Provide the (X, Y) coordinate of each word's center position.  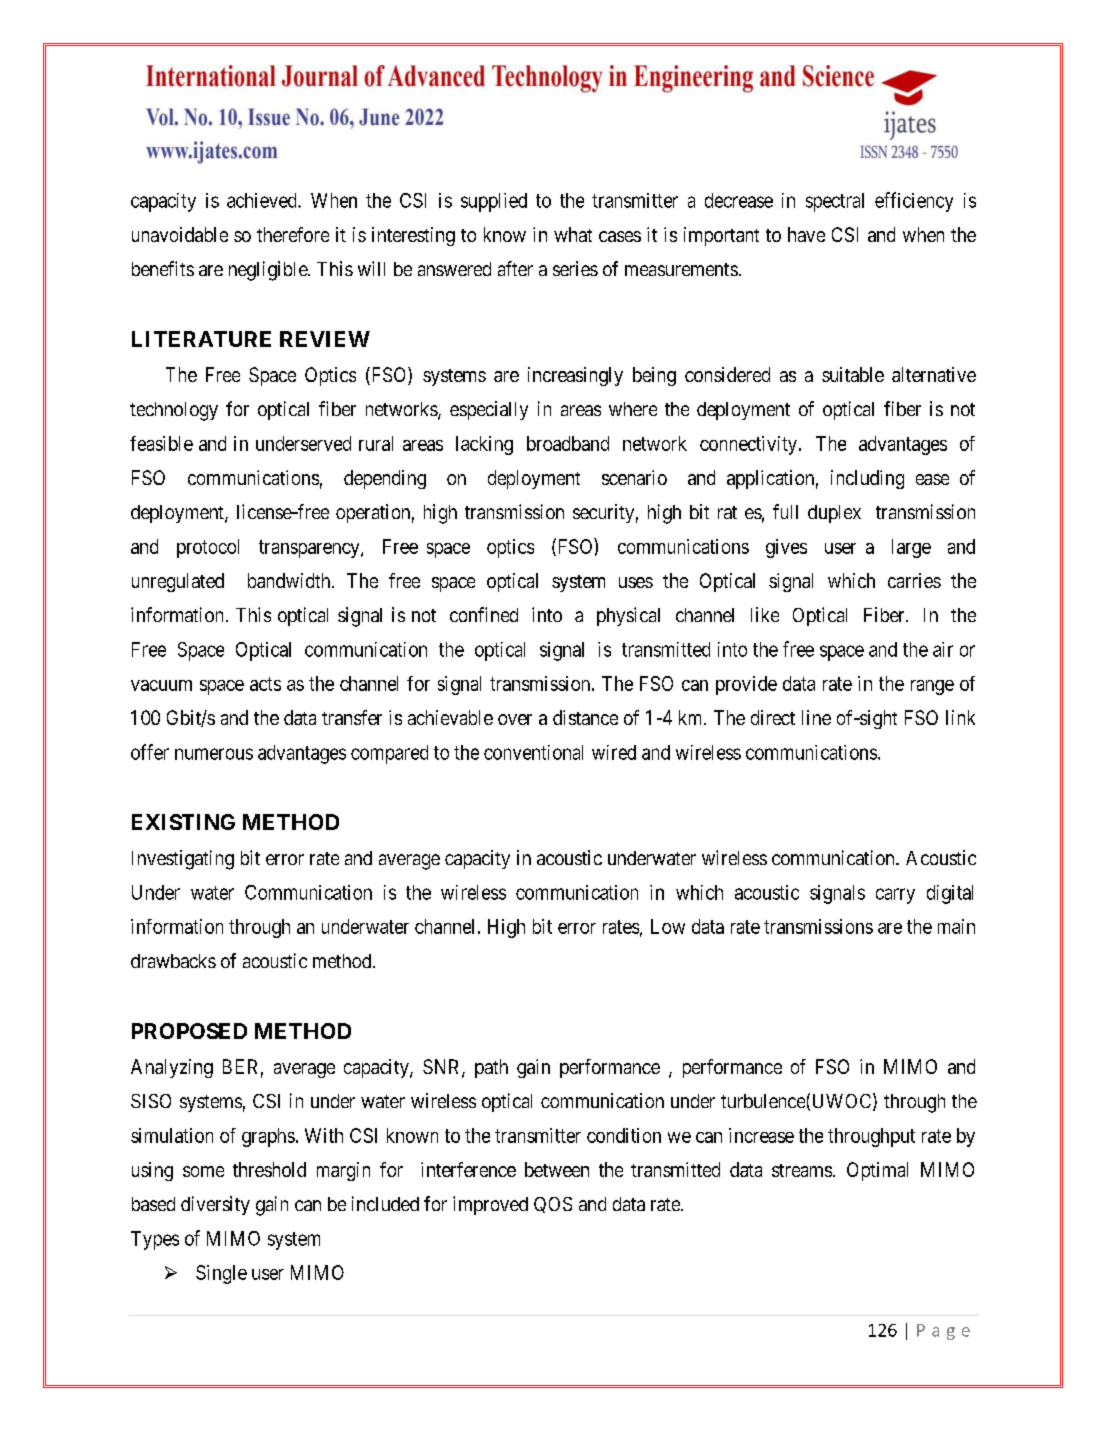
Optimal (877, 1171)
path (491, 1068)
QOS (553, 1205)
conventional (533, 752)
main (956, 926)
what (573, 234)
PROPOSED (189, 1031)
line (816, 717)
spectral (835, 202)
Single (221, 1274)
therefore (293, 234)
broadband (568, 443)
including (867, 479)
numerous (214, 754)
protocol (208, 548)
